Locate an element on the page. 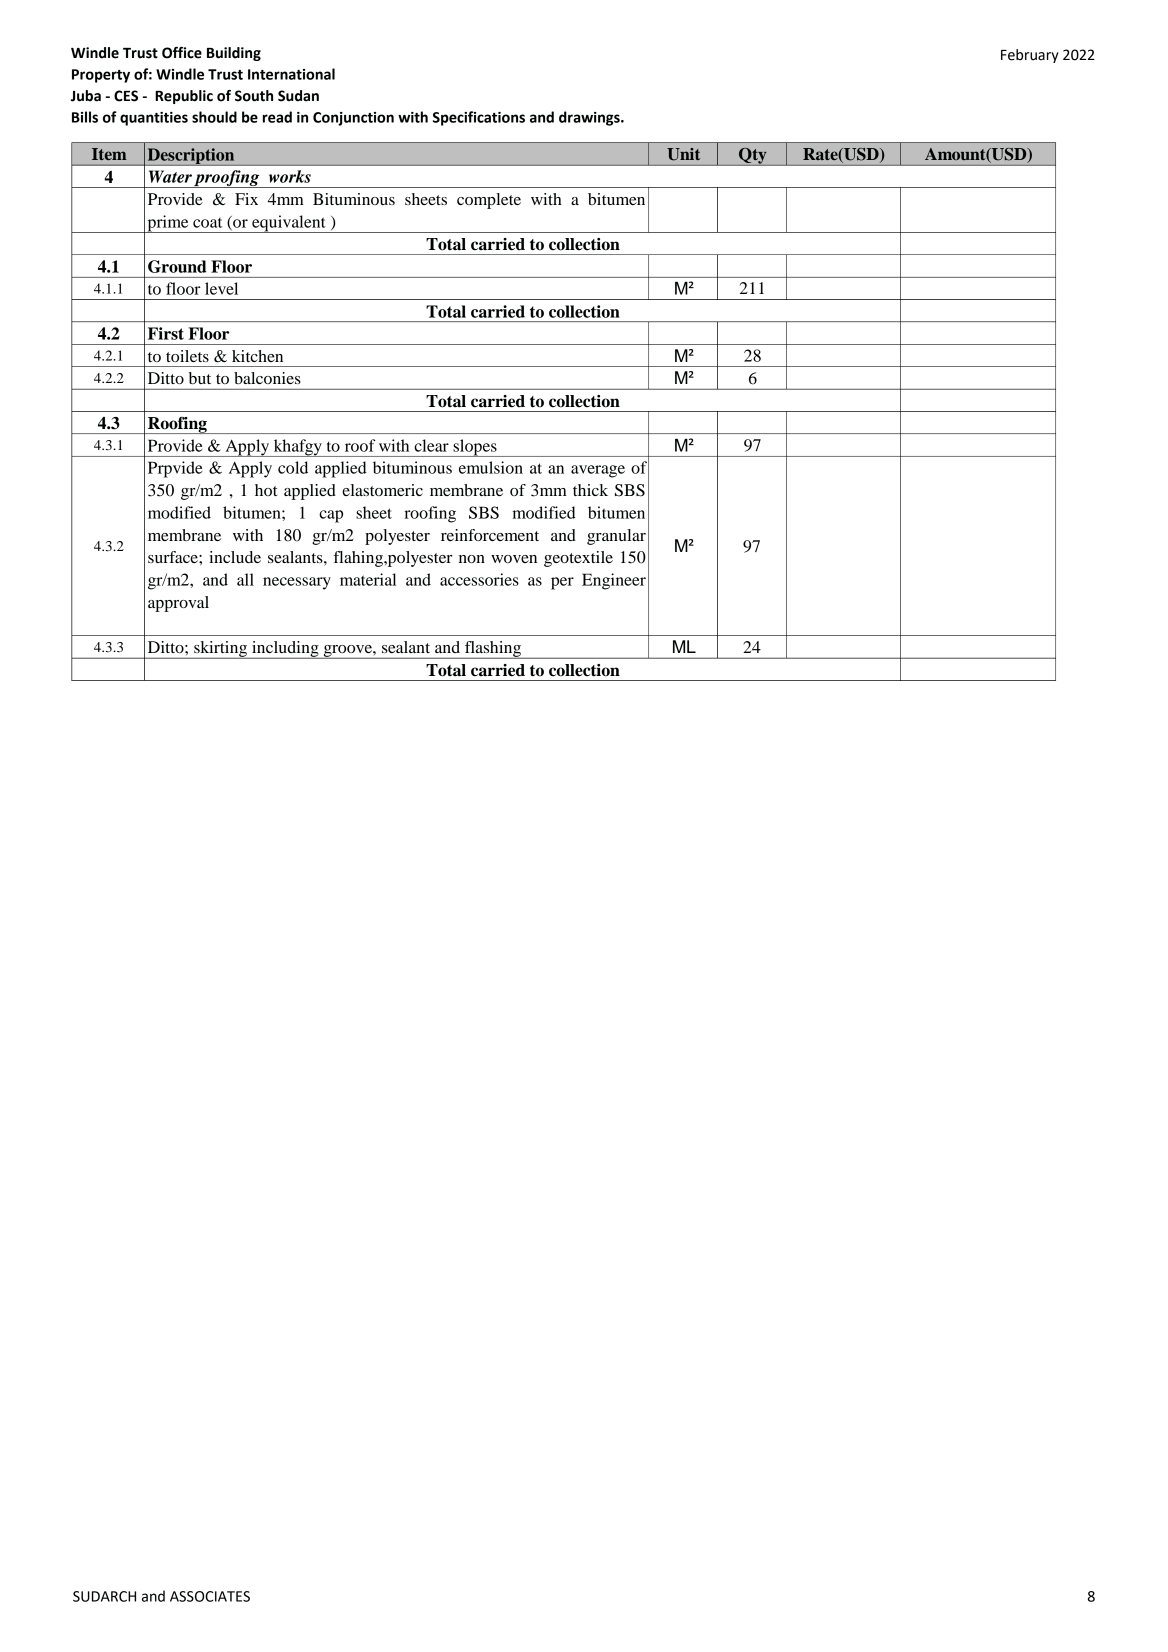 This document has height=1652, width=1168. Specifications is located at coordinates (479, 118).
